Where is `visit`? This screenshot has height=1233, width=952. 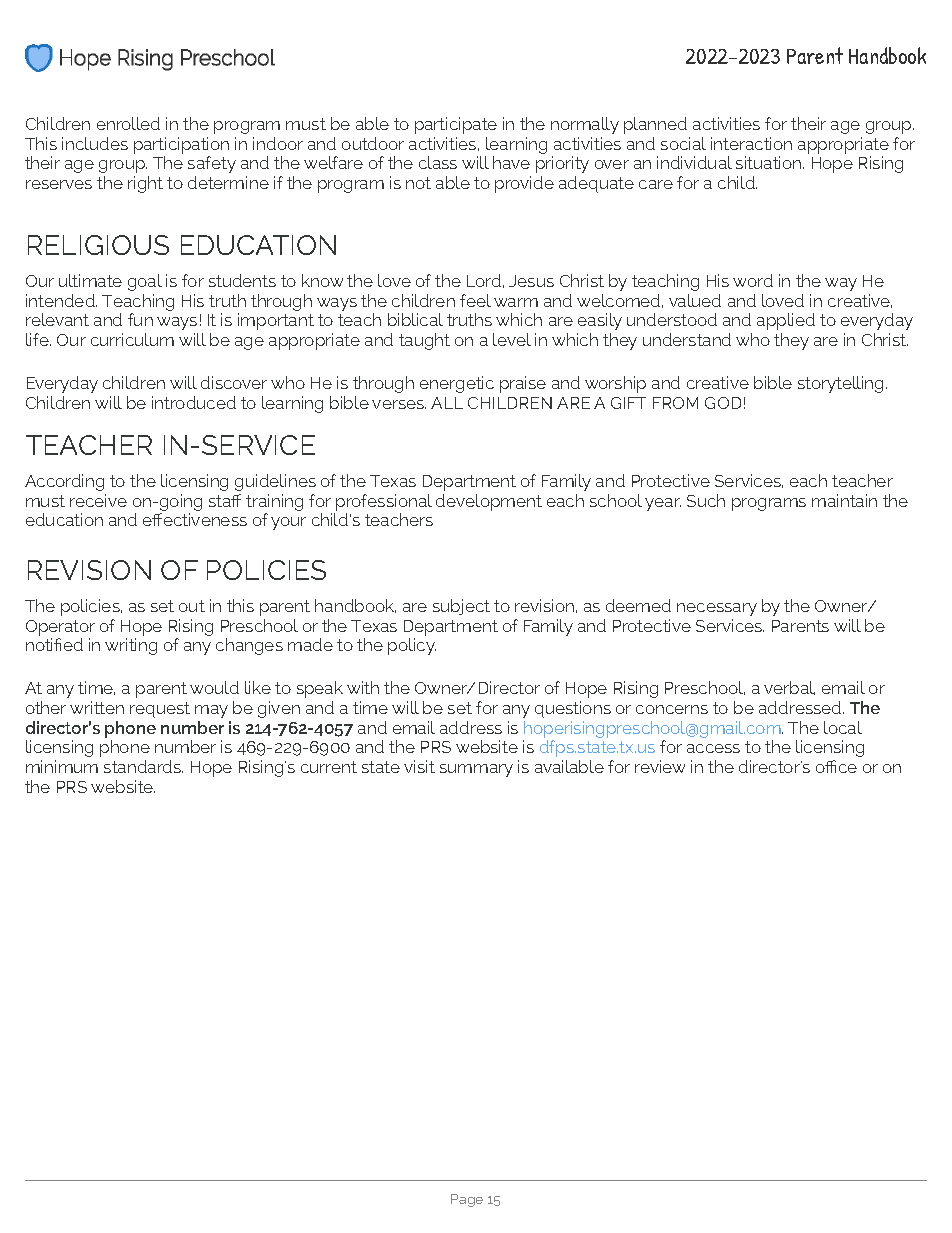
visit is located at coordinates (419, 766).
